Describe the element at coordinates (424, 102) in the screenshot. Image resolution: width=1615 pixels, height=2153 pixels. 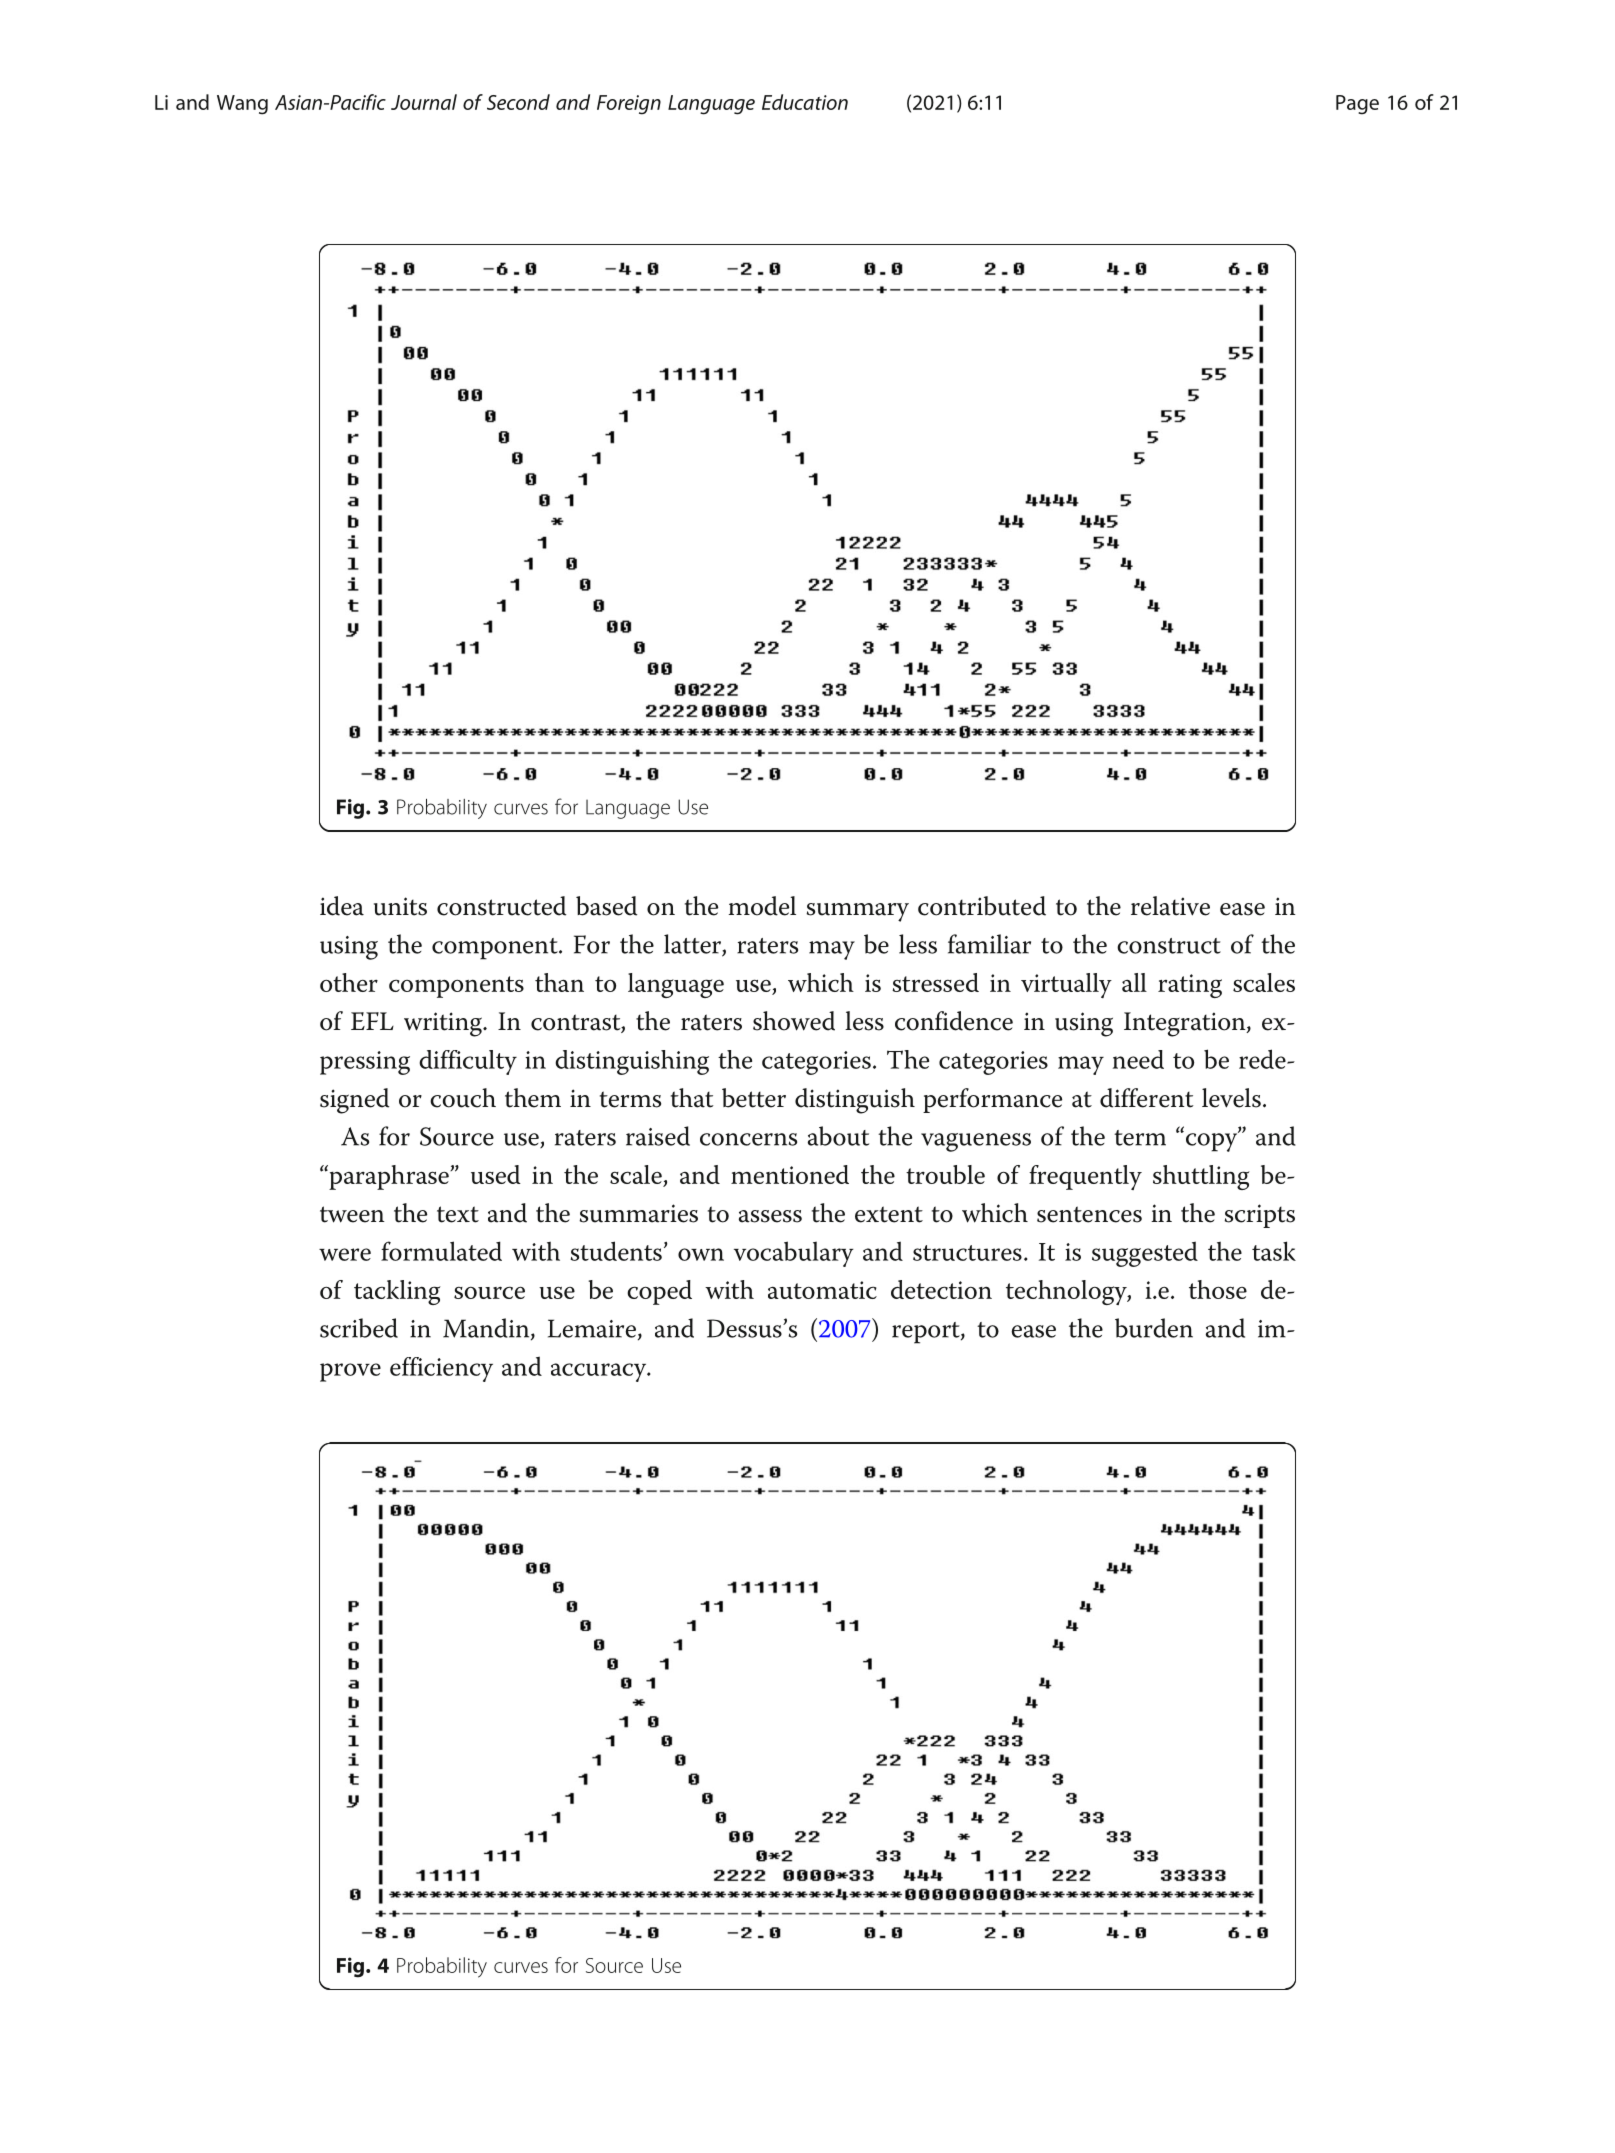
I see `Journal` at that location.
